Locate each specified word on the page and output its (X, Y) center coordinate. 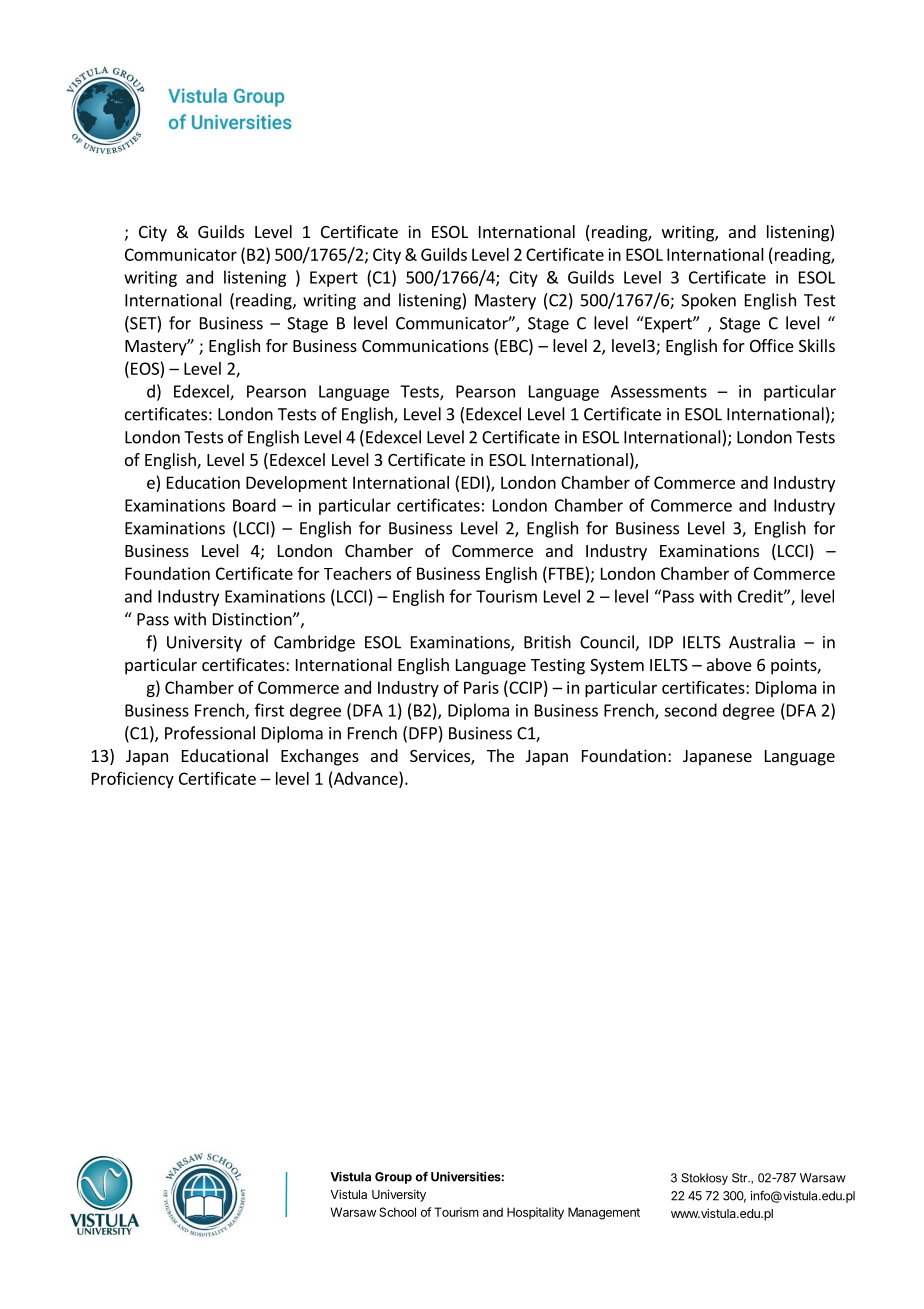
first (269, 710)
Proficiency (133, 780)
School (397, 1212)
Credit (761, 596)
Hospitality (535, 1213)
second (690, 710)
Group (393, 1178)
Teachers (357, 573)
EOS (145, 368)
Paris (481, 687)
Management (604, 1213)
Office (772, 345)
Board (254, 505)
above (729, 664)
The (500, 755)
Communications (425, 345)
